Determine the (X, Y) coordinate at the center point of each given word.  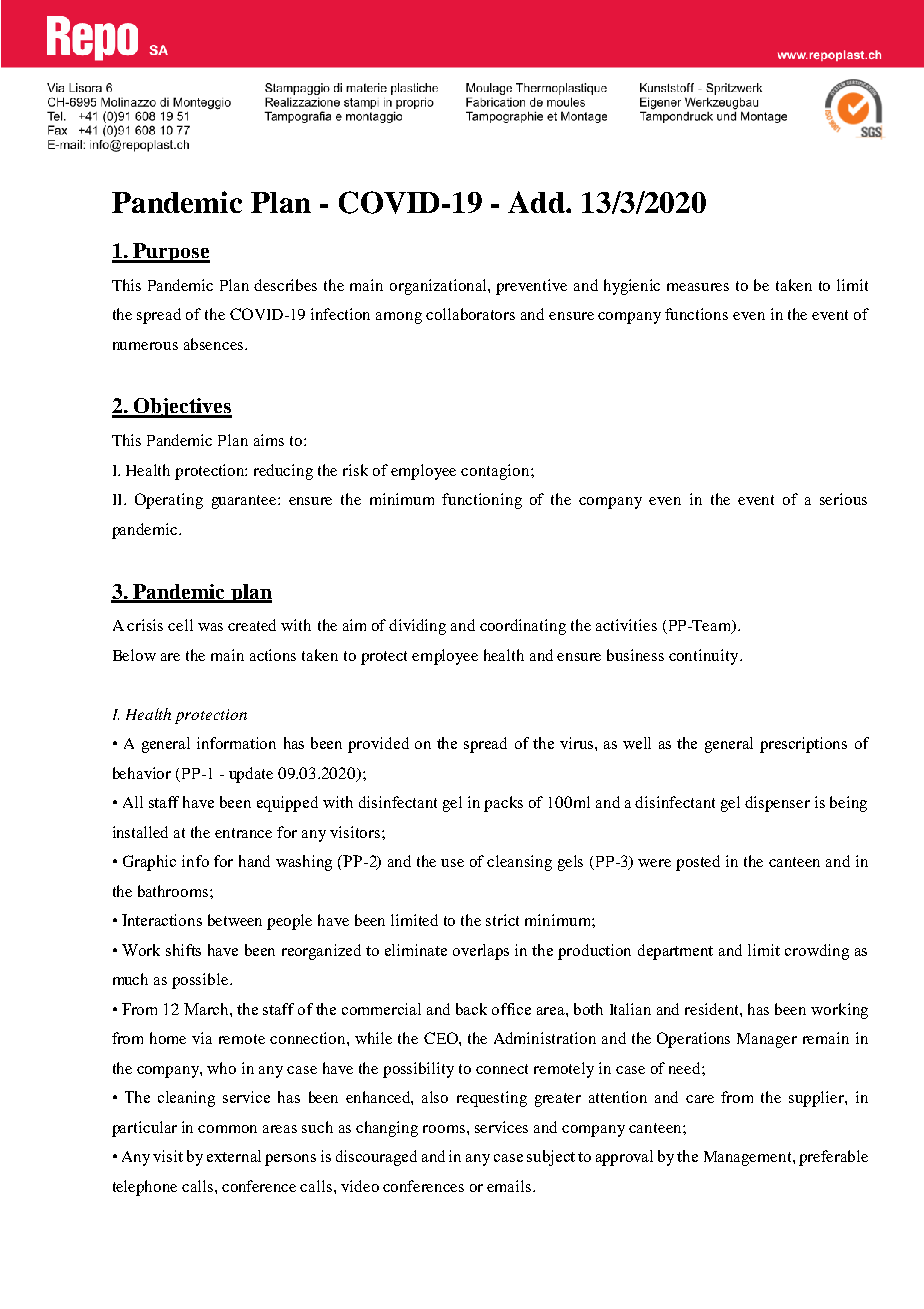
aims (269, 440)
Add (537, 202)
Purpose (171, 253)
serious (843, 499)
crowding (817, 952)
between (235, 920)
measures (698, 287)
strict (502, 920)
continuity (705, 657)
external (234, 1156)
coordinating (523, 627)
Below (134, 655)
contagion (496, 472)
